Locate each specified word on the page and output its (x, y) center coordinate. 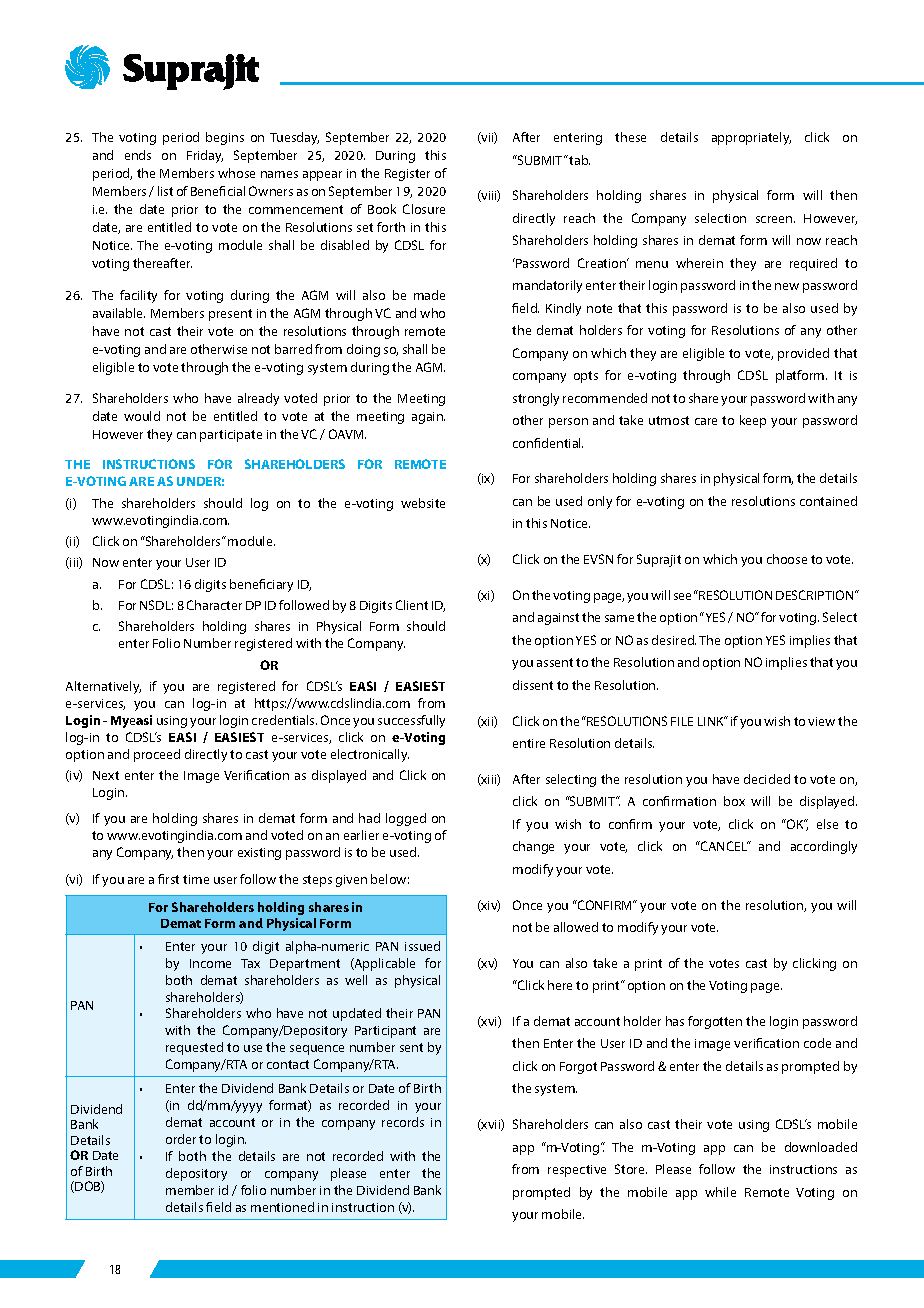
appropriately (751, 138)
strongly (536, 399)
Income (210, 963)
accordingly (824, 847)
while (720, 1192)
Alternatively (103, 687)
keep (753, 421)
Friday (205, 156)
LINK (712, 721)
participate (231, 436)
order (181, 1139)
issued (422, 946)
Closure (424, 209)
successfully (411, 721)
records (403, 1122)
